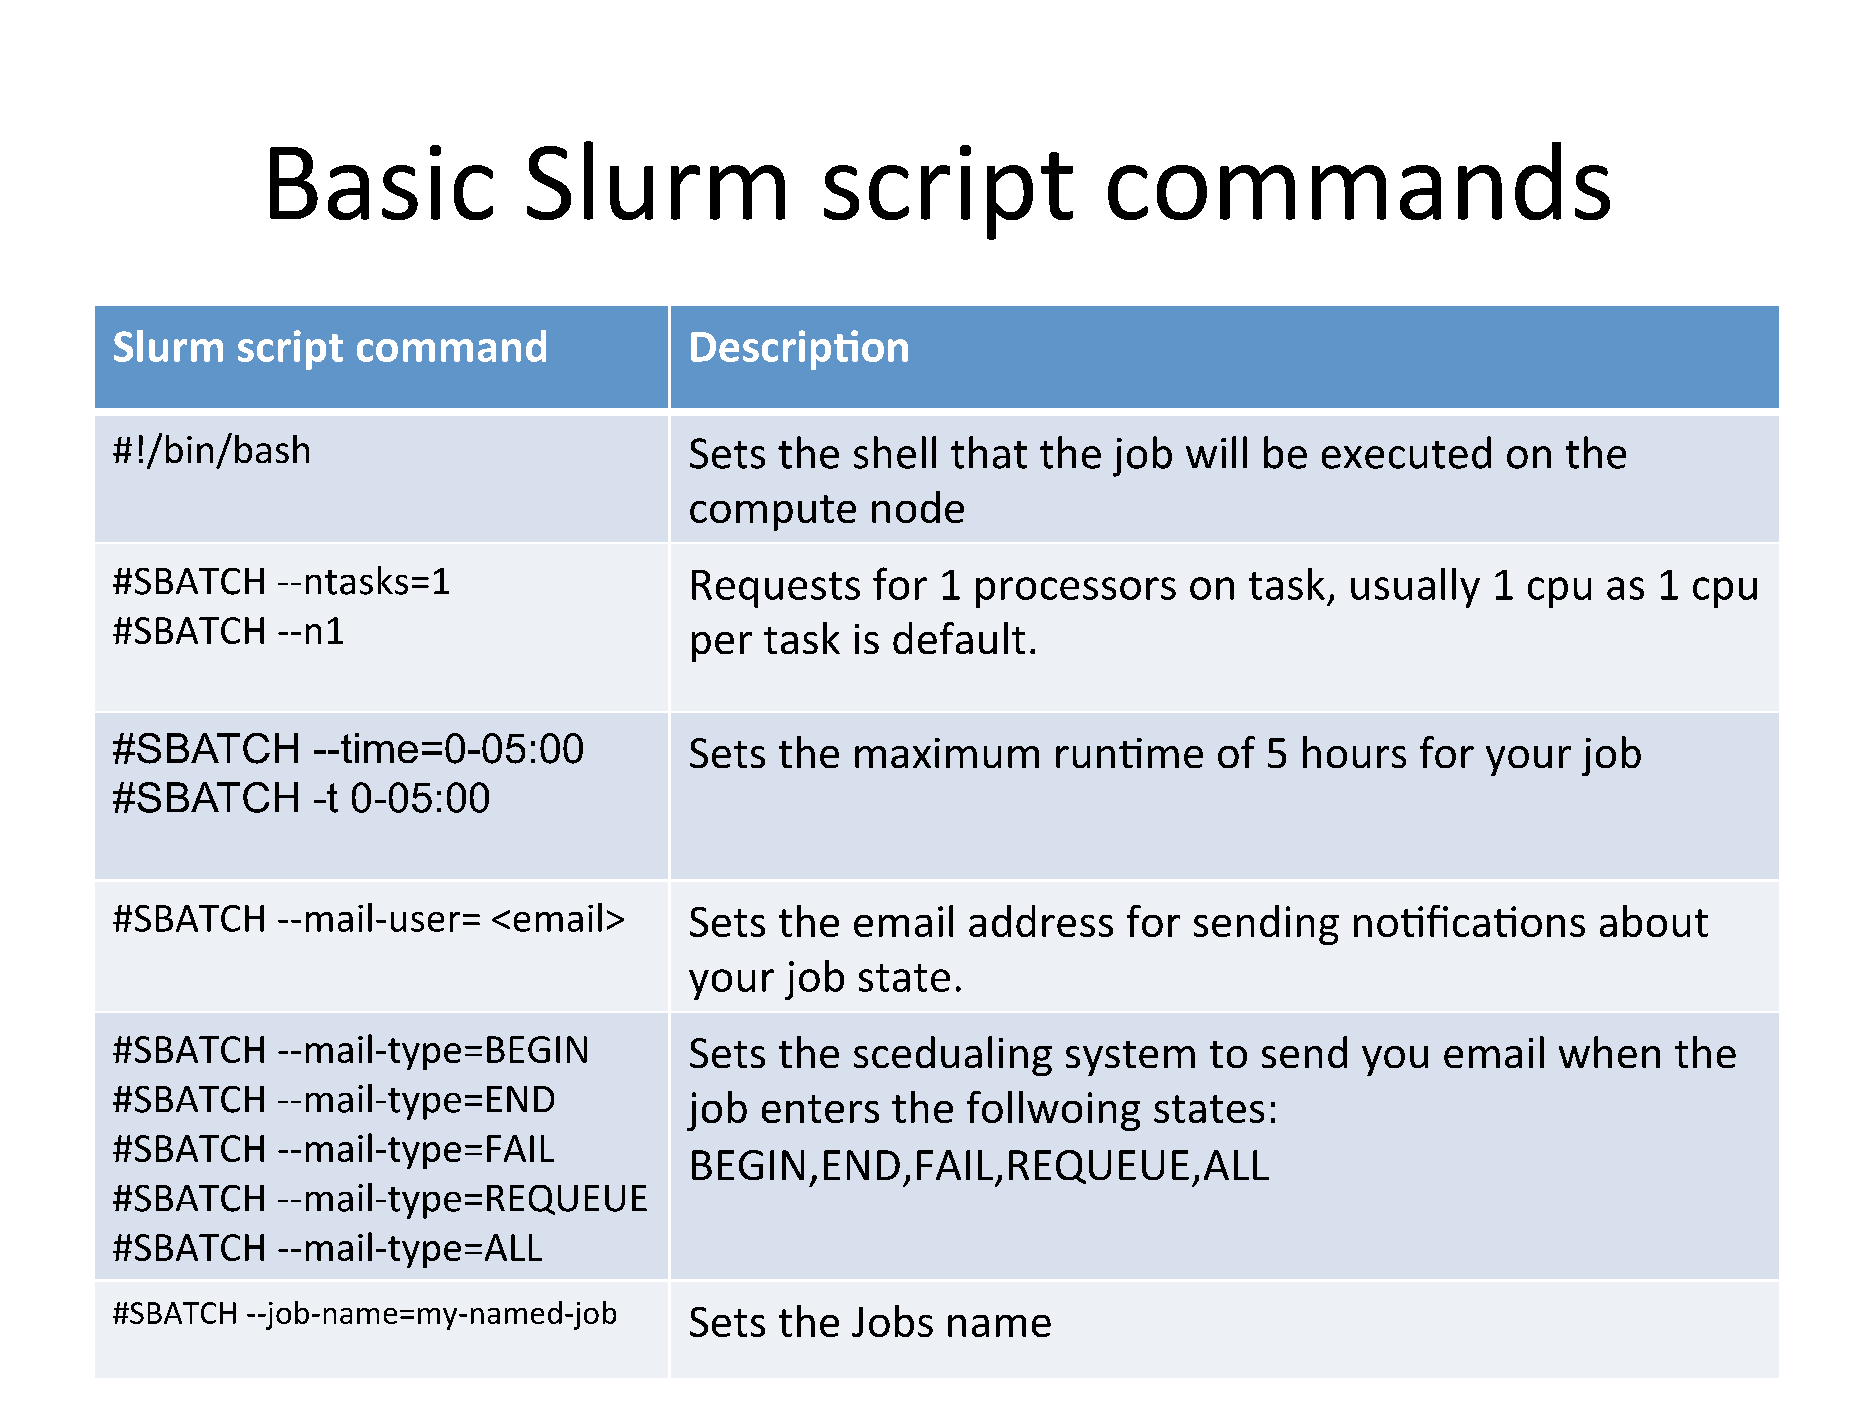 The image size is (1874, 1406). What do you see at coordinates (892, 1321) in the screenshot?
I see `Jobs` at bounding box center [892, 1321].
